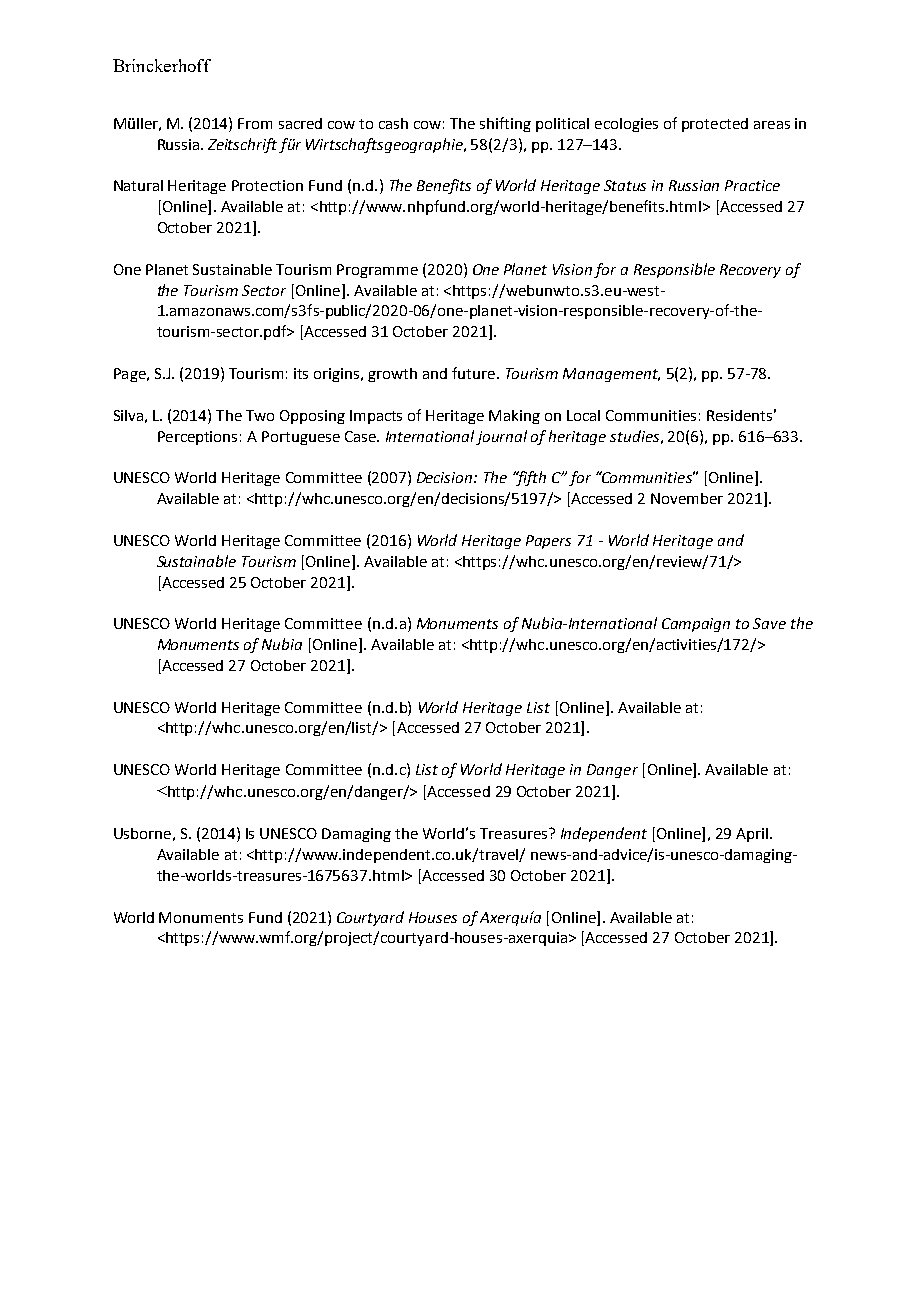 The height and width of the screenshot is (1308, 924). What do you see at coordinates (583, 415) in the screenshot?
I see `Local` at bounding box center [583, 415].
